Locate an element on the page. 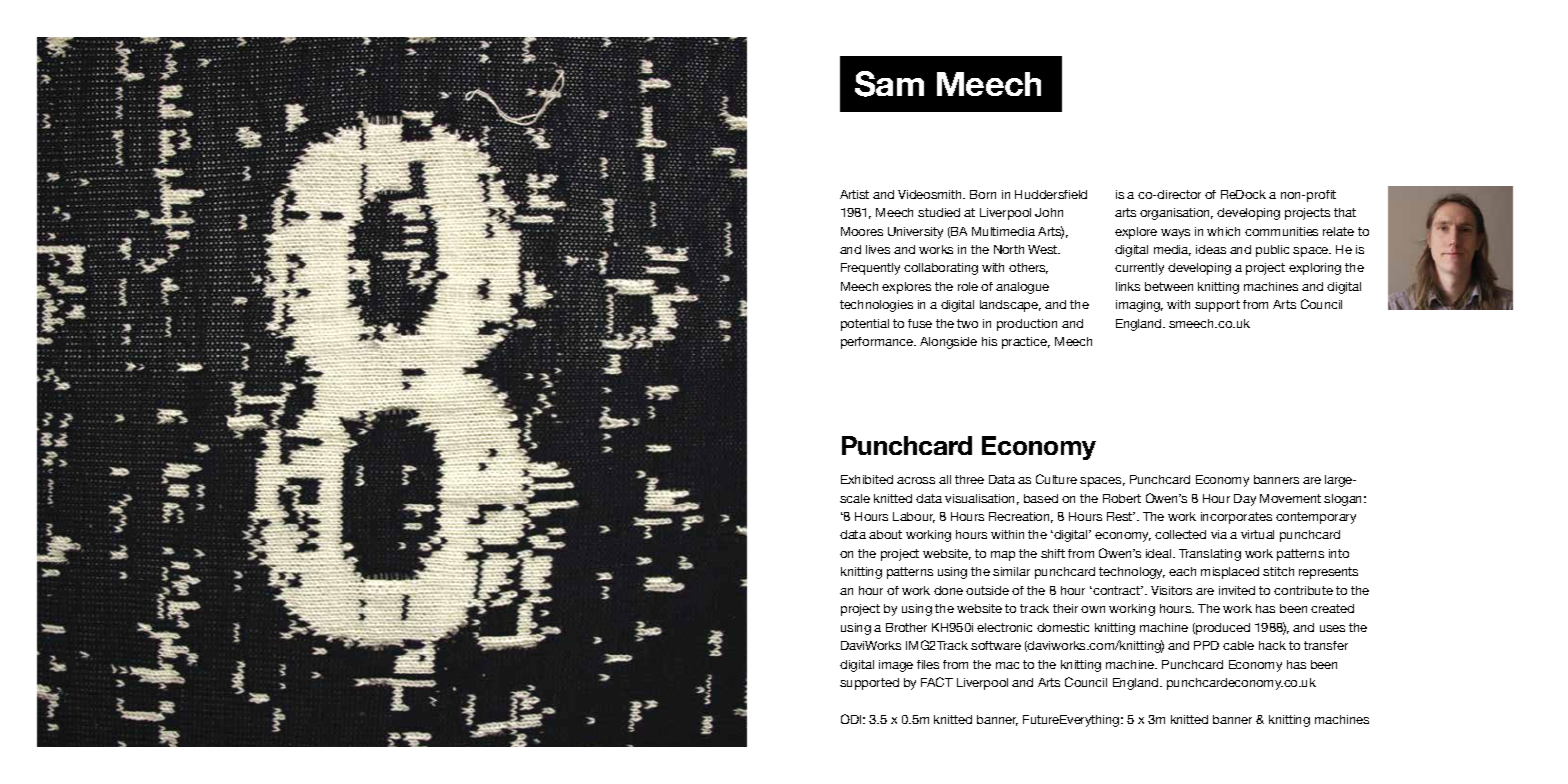 This document has width=1568, height=784. that is located at coordinates (1345, 212).
